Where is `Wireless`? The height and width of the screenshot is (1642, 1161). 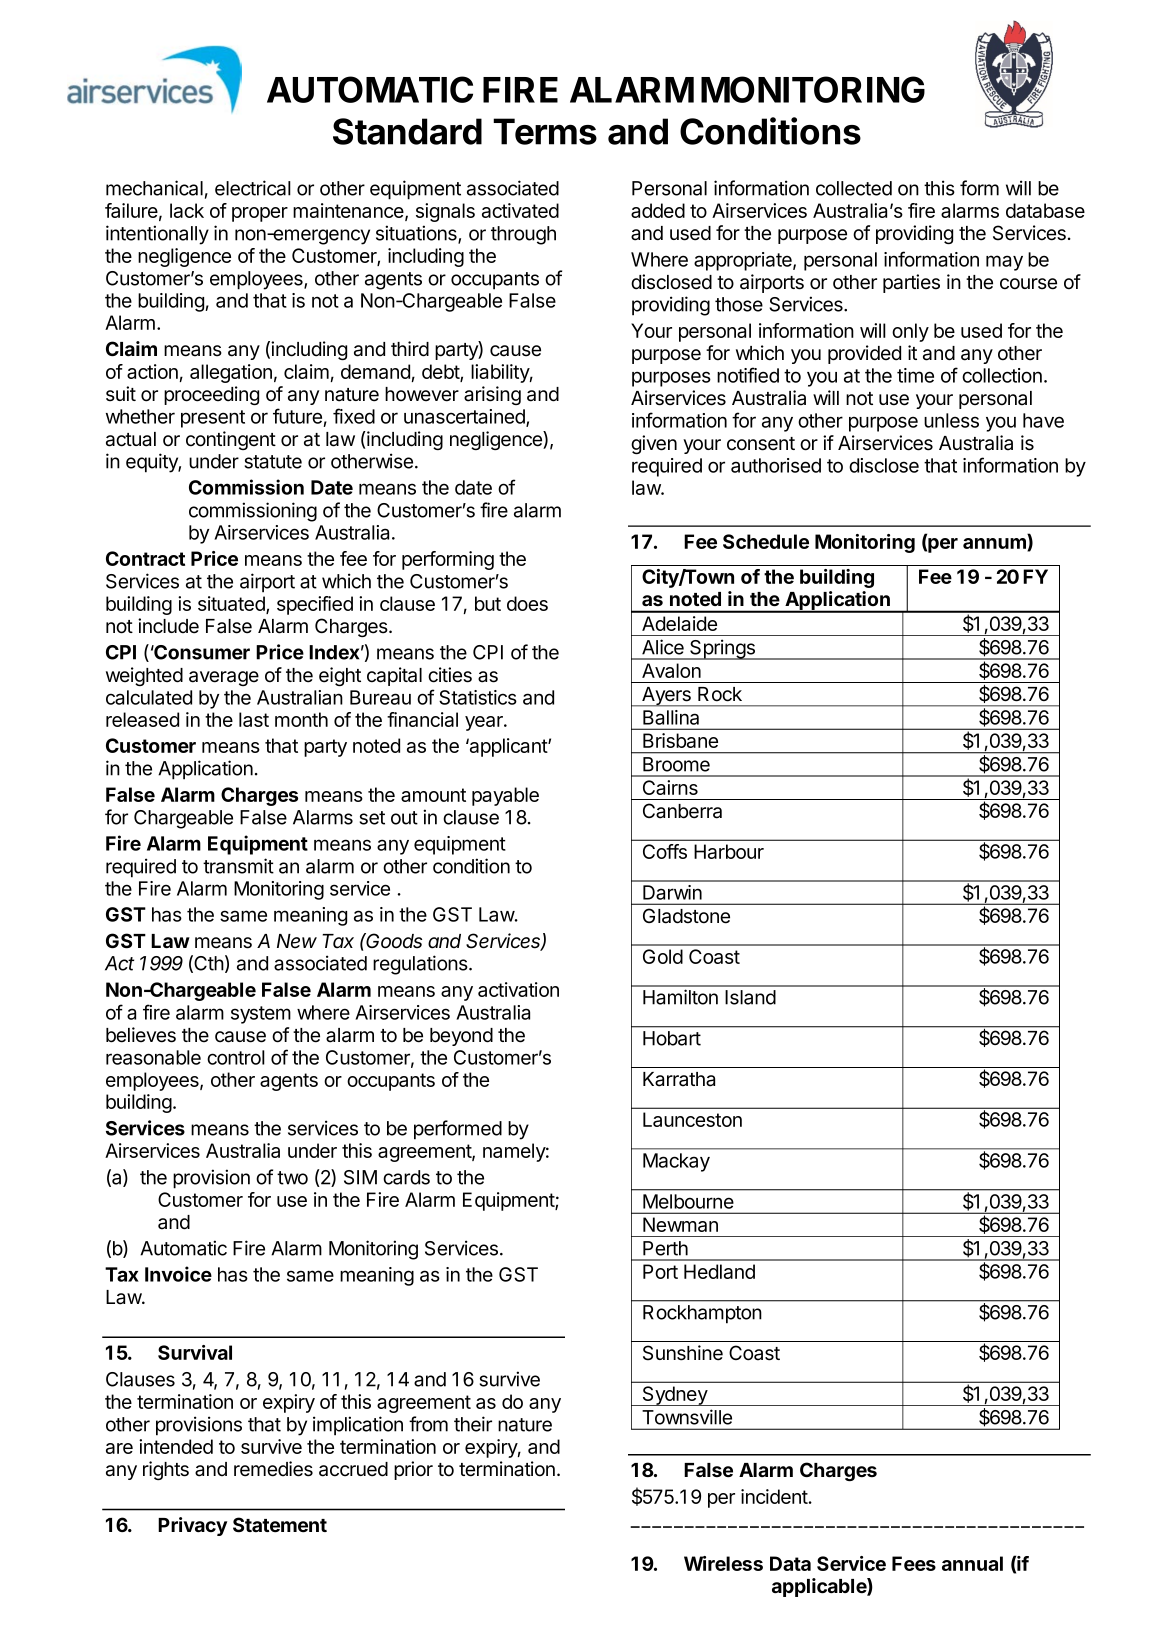
Wireless is located at coordinates (723, 1563).
